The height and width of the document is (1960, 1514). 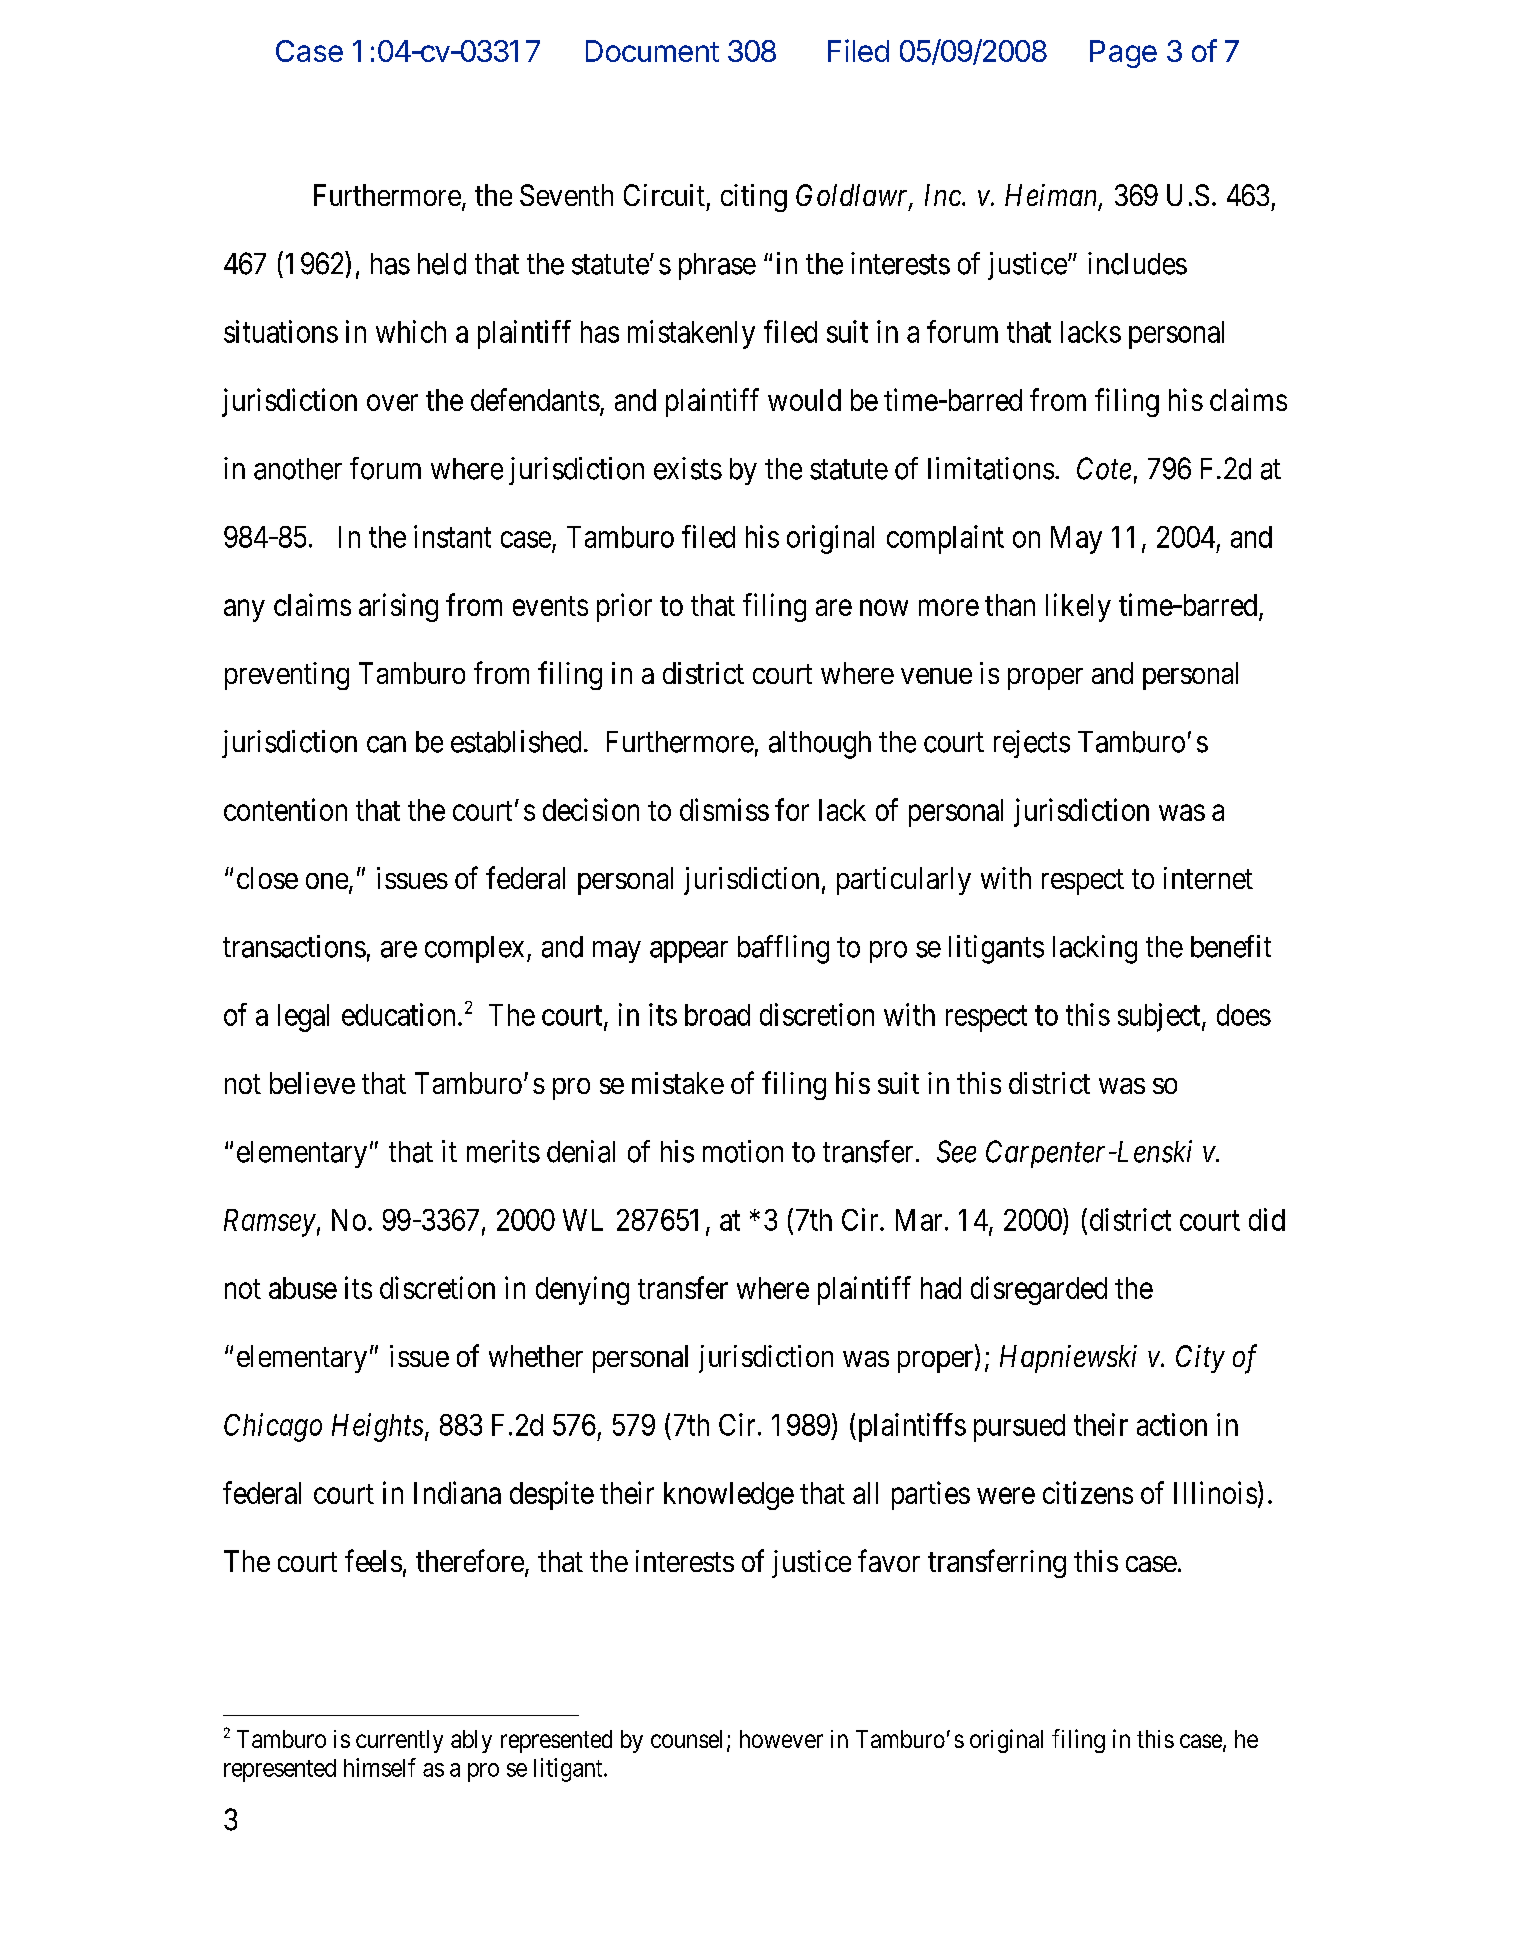 What do you see at coordinates (754, 198) in the document?
I see `citing` at bounding box center [754, 198].
